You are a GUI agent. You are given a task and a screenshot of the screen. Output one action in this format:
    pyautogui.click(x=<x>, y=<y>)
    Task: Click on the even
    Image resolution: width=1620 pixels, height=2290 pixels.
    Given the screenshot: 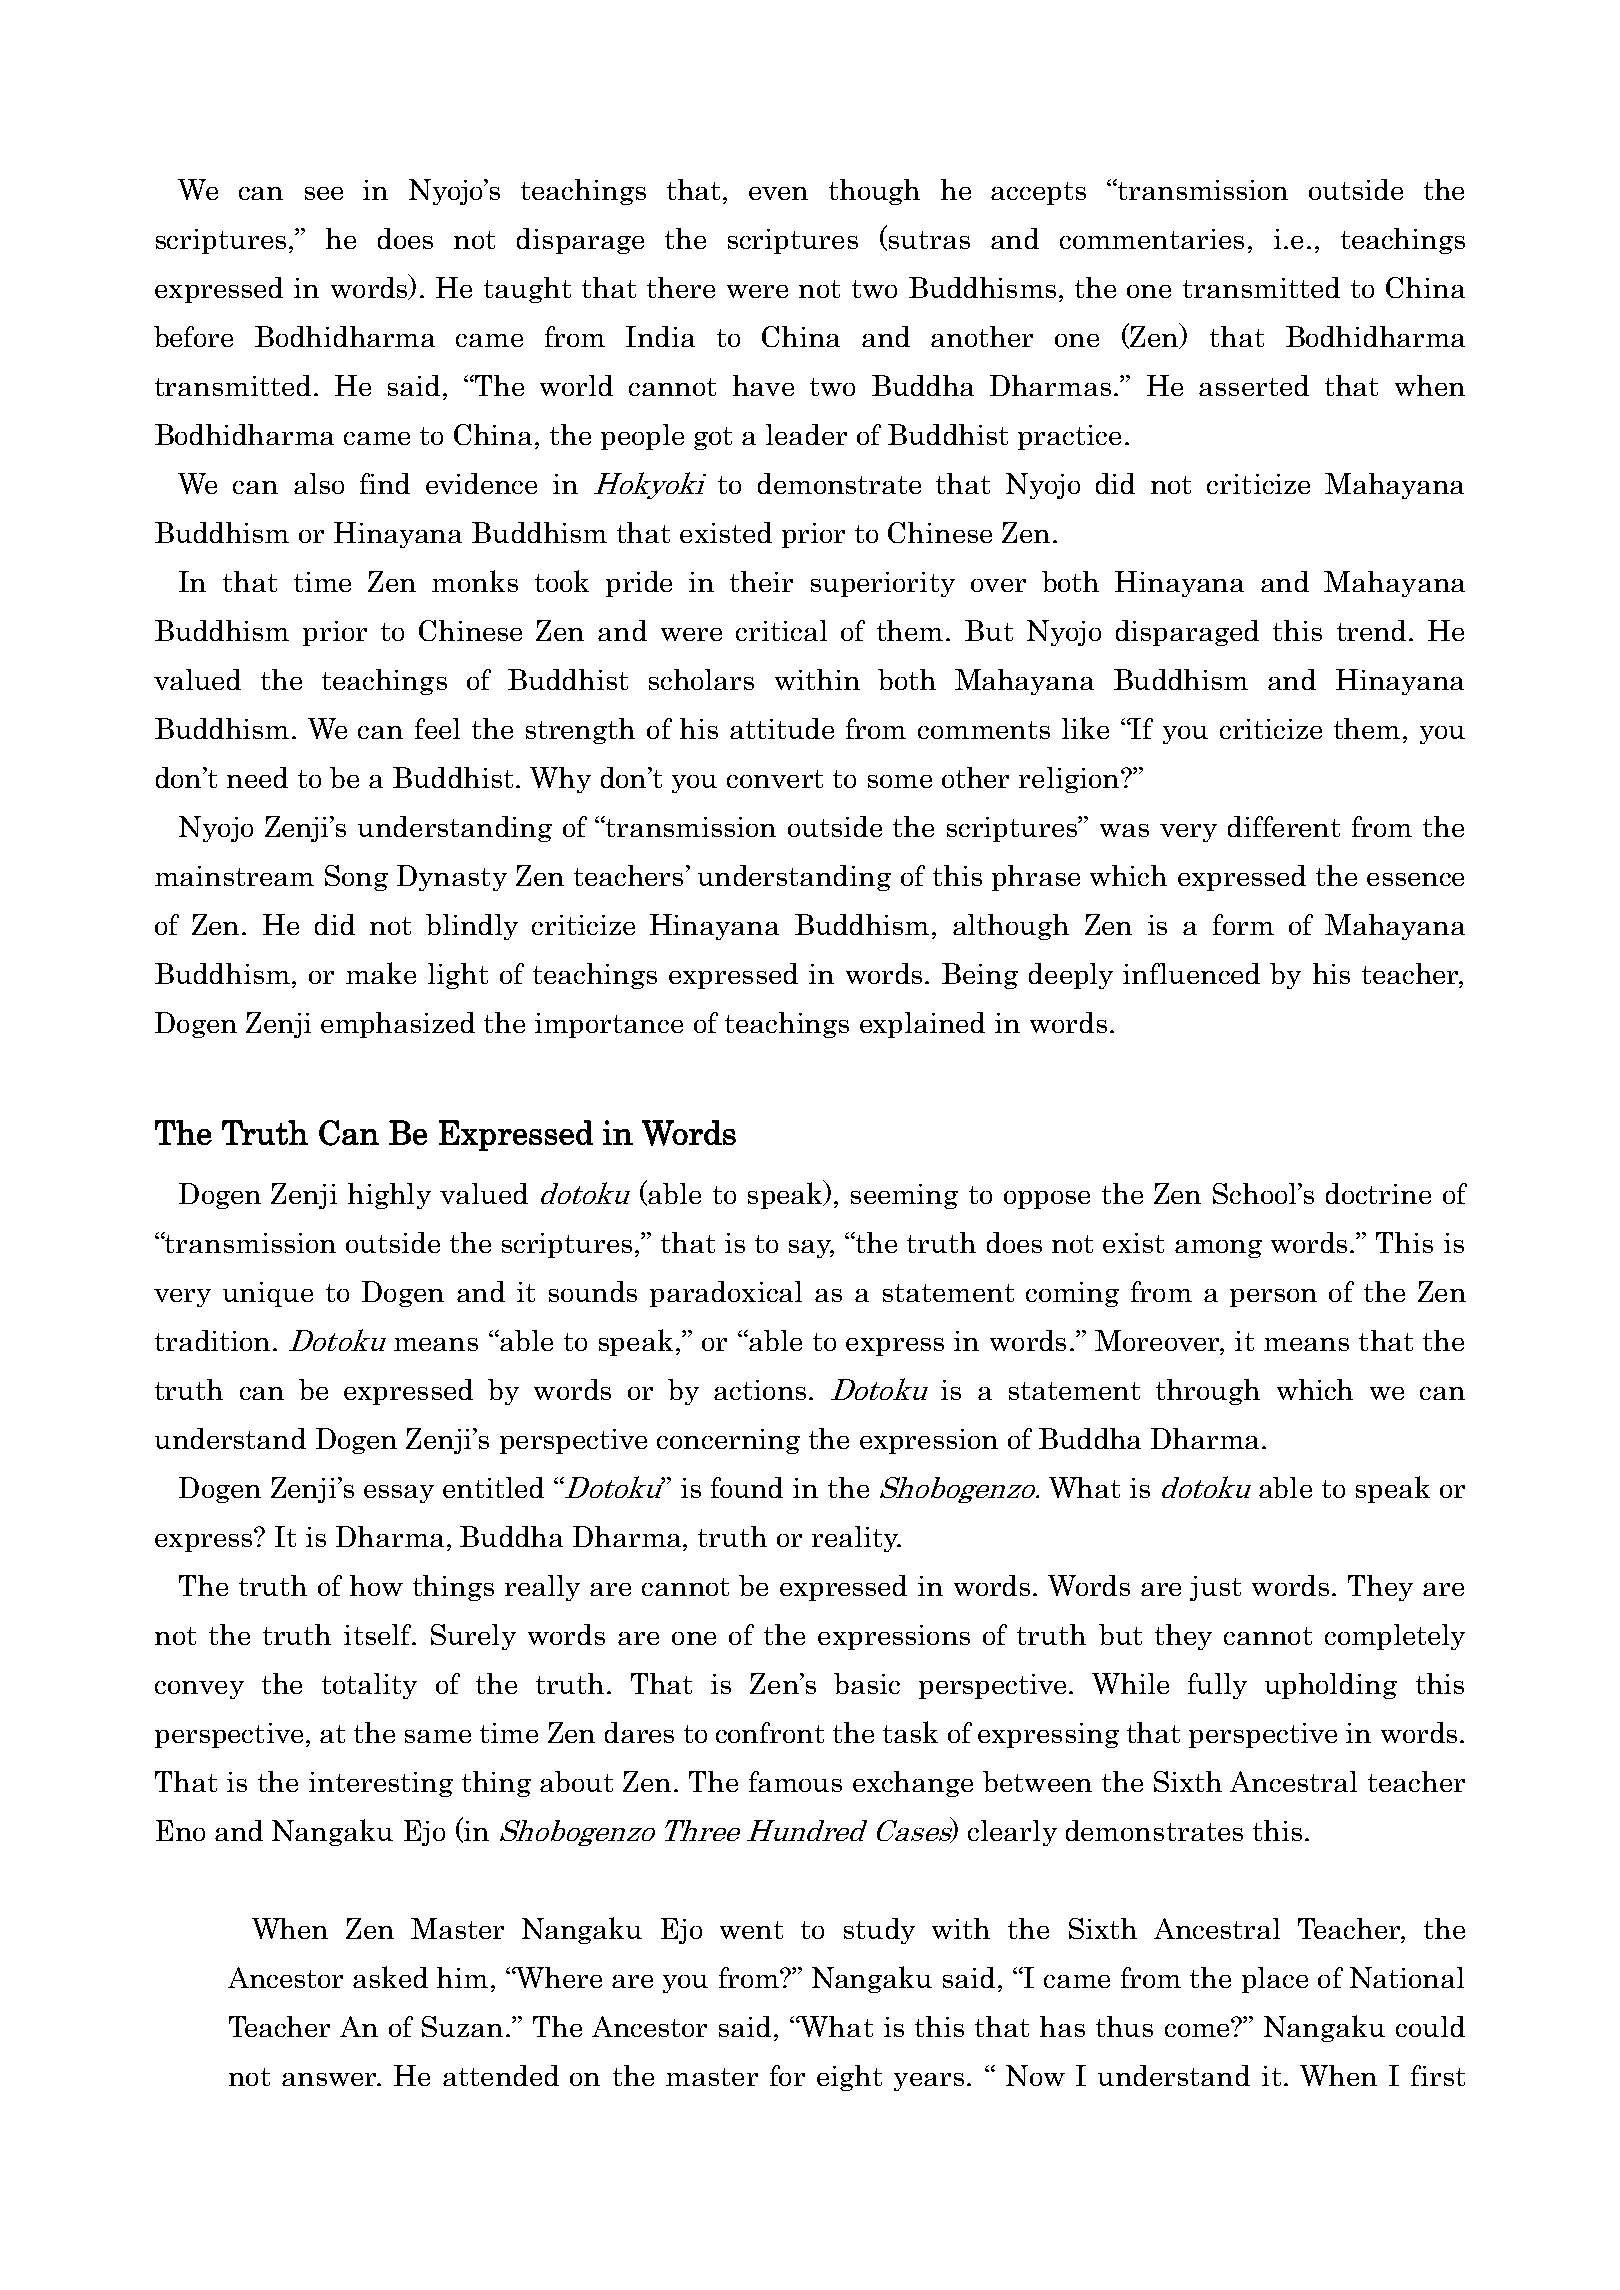 What is the action you would take?
    pyautogui.click(x=778, y=193)
